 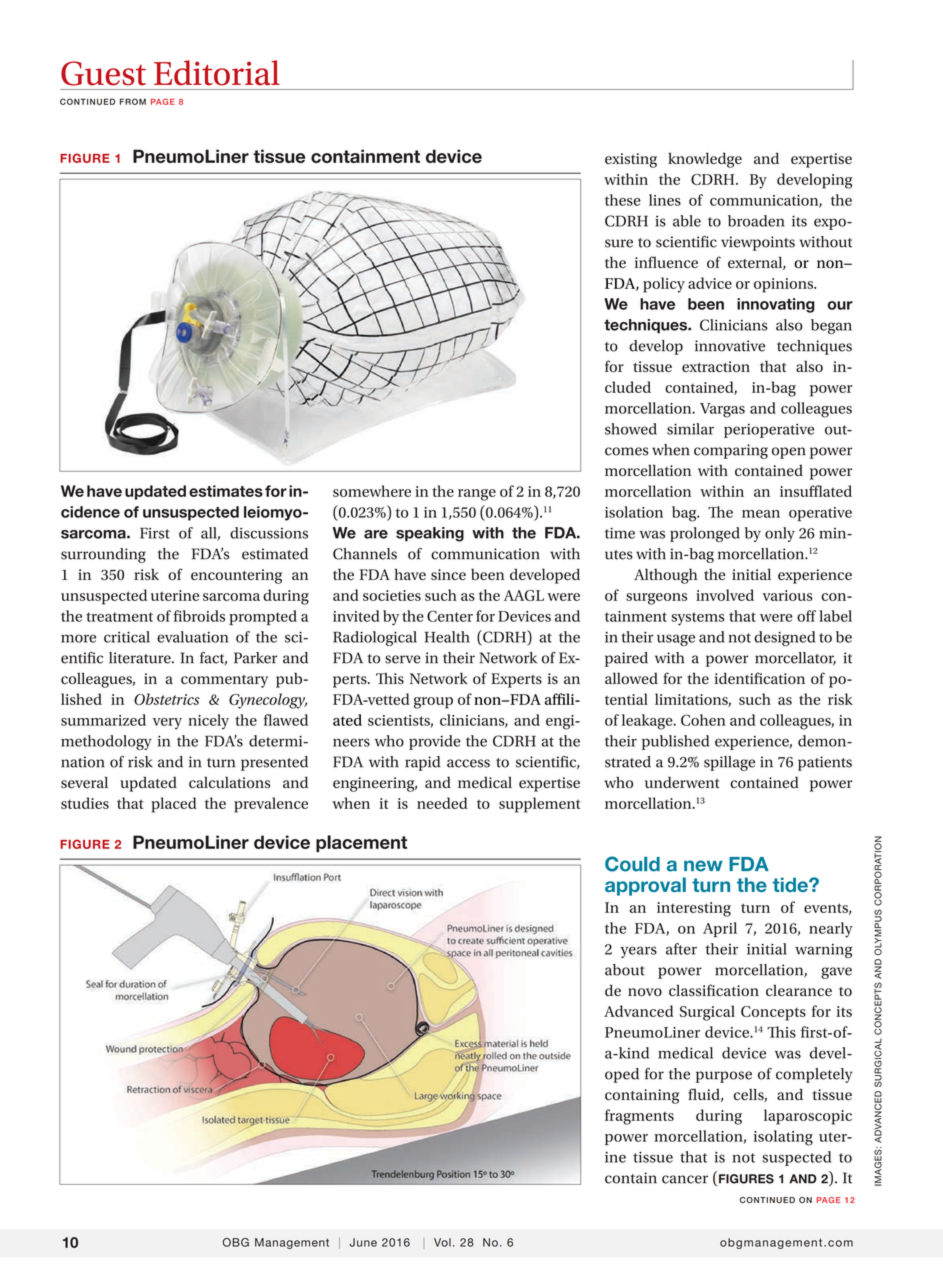 I want to click on placement, so click(x=361, y=843).
